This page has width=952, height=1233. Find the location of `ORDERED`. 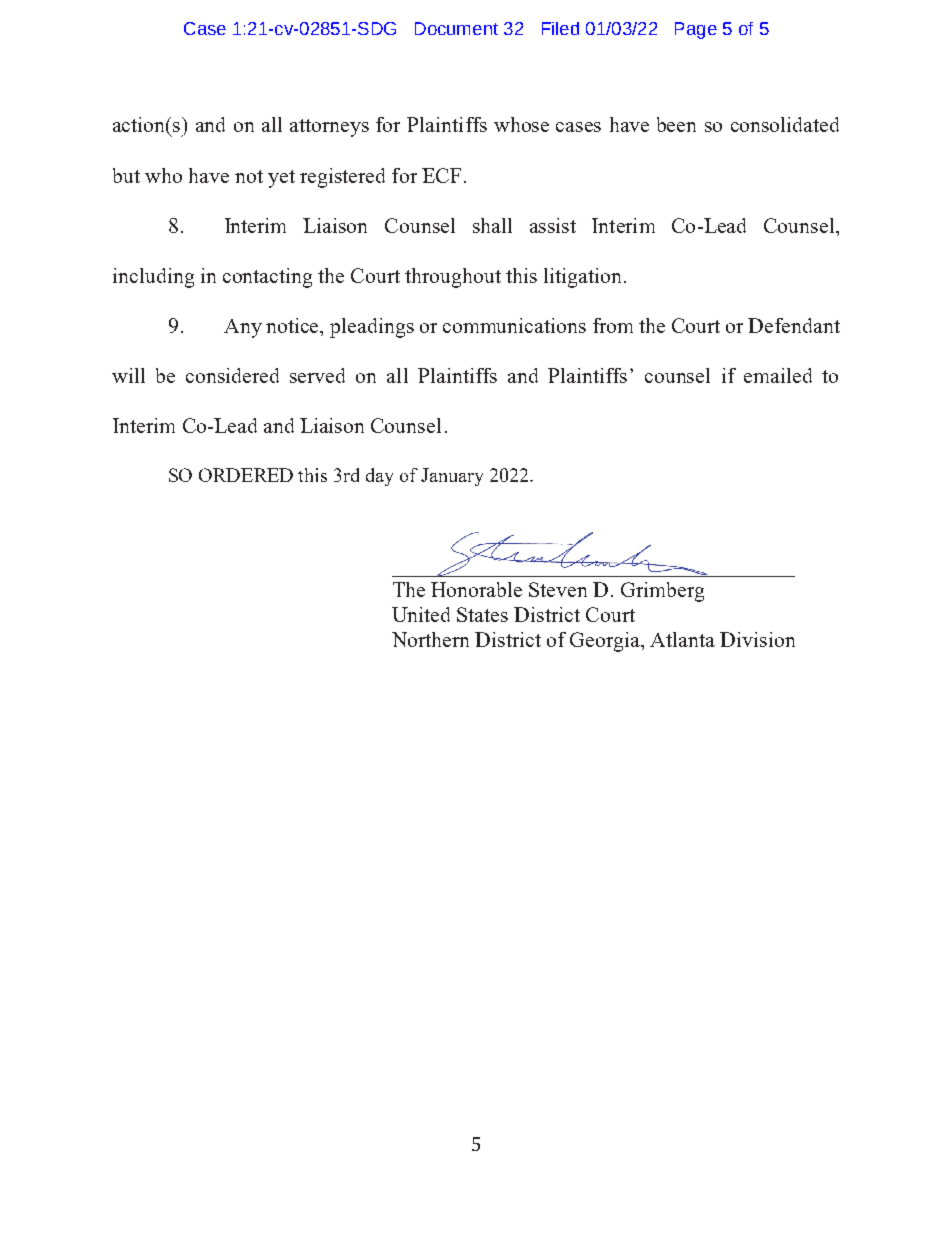

ORDERED is located at coordinates (246, 475).
